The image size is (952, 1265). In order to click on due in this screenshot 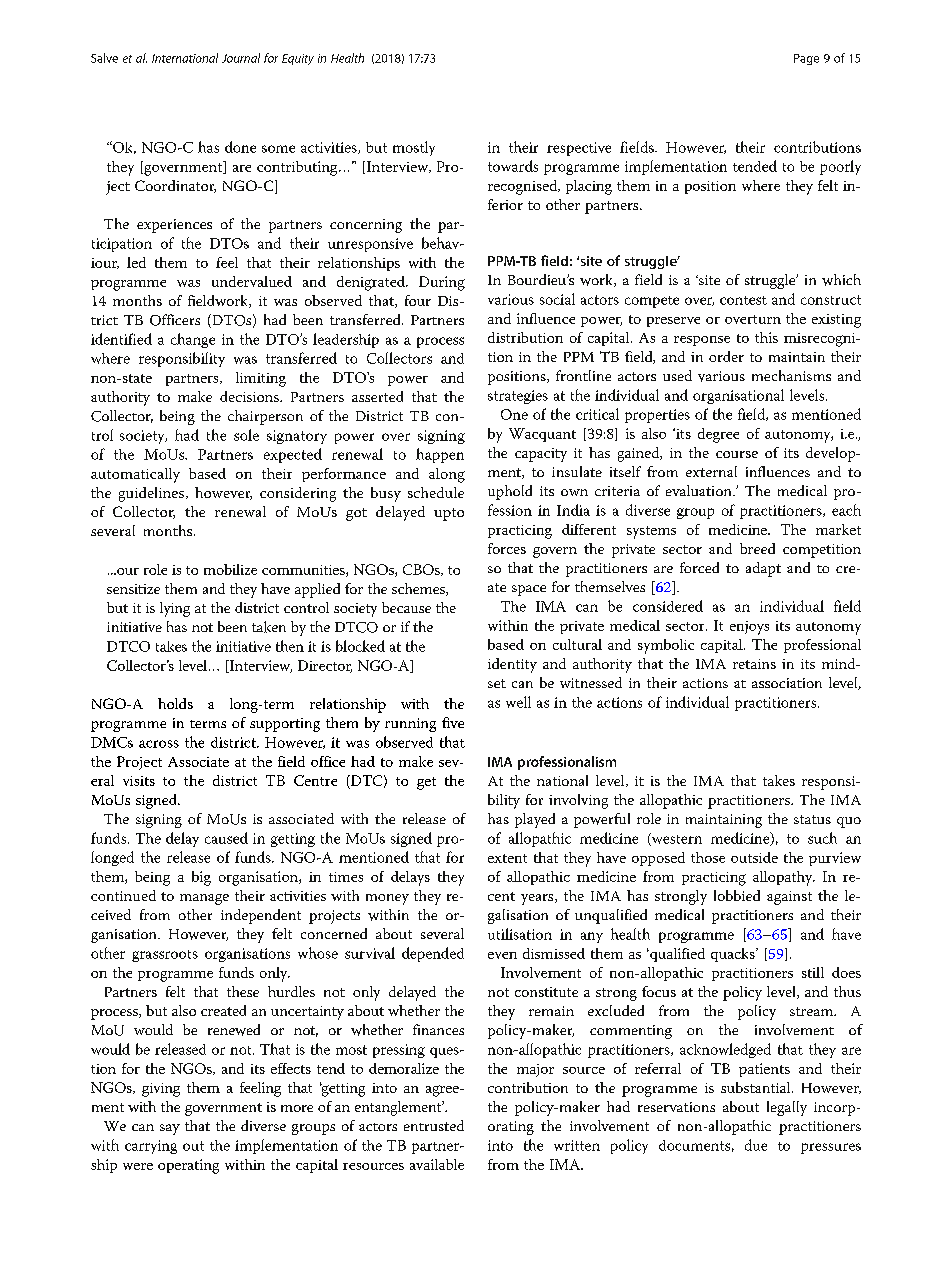, I will do `click(756, 1145)`.
